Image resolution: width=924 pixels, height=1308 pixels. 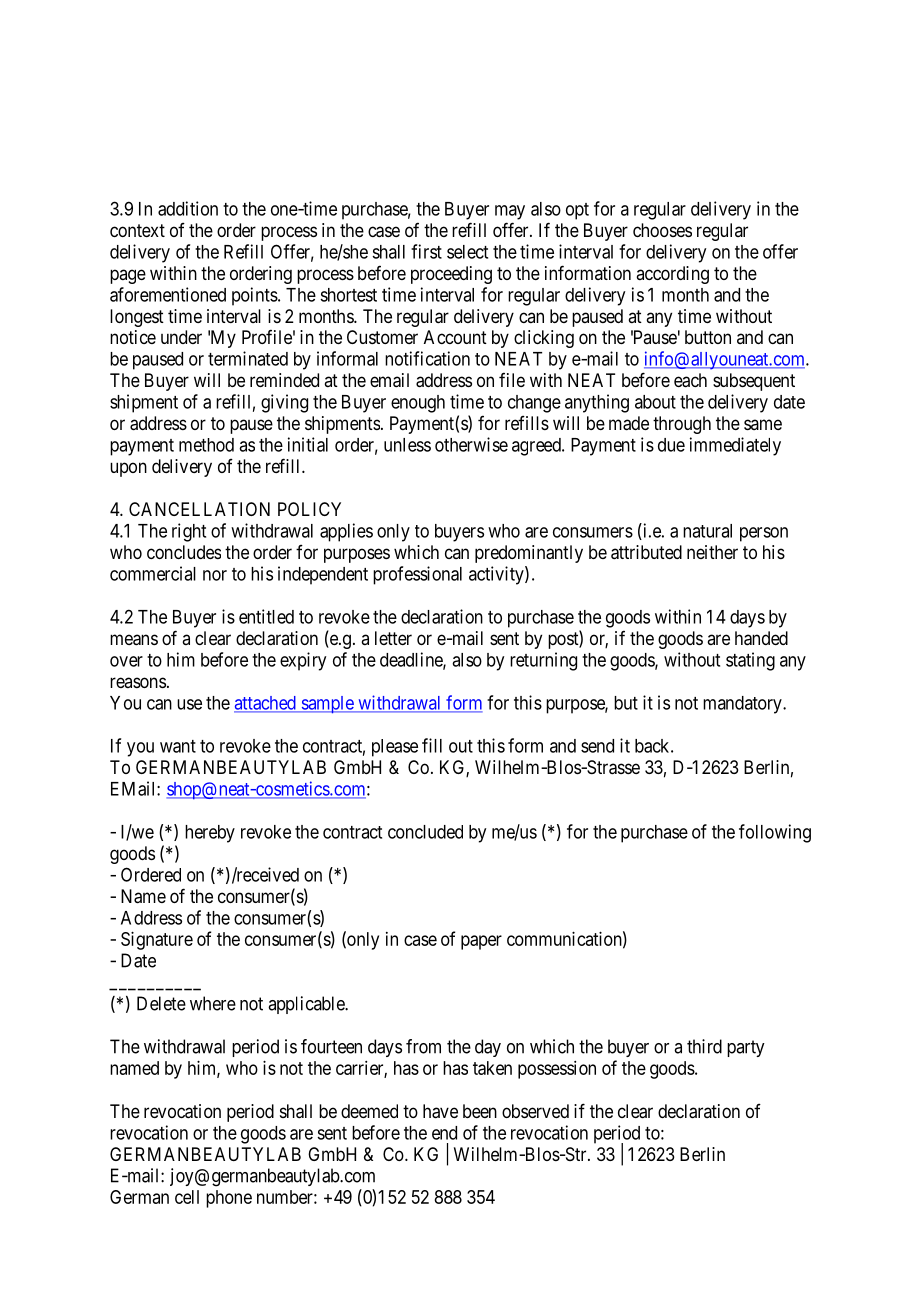 What do you see at coordinates (440, 1111) in the document?
I see `have` at bounding box center [440, 1111].
